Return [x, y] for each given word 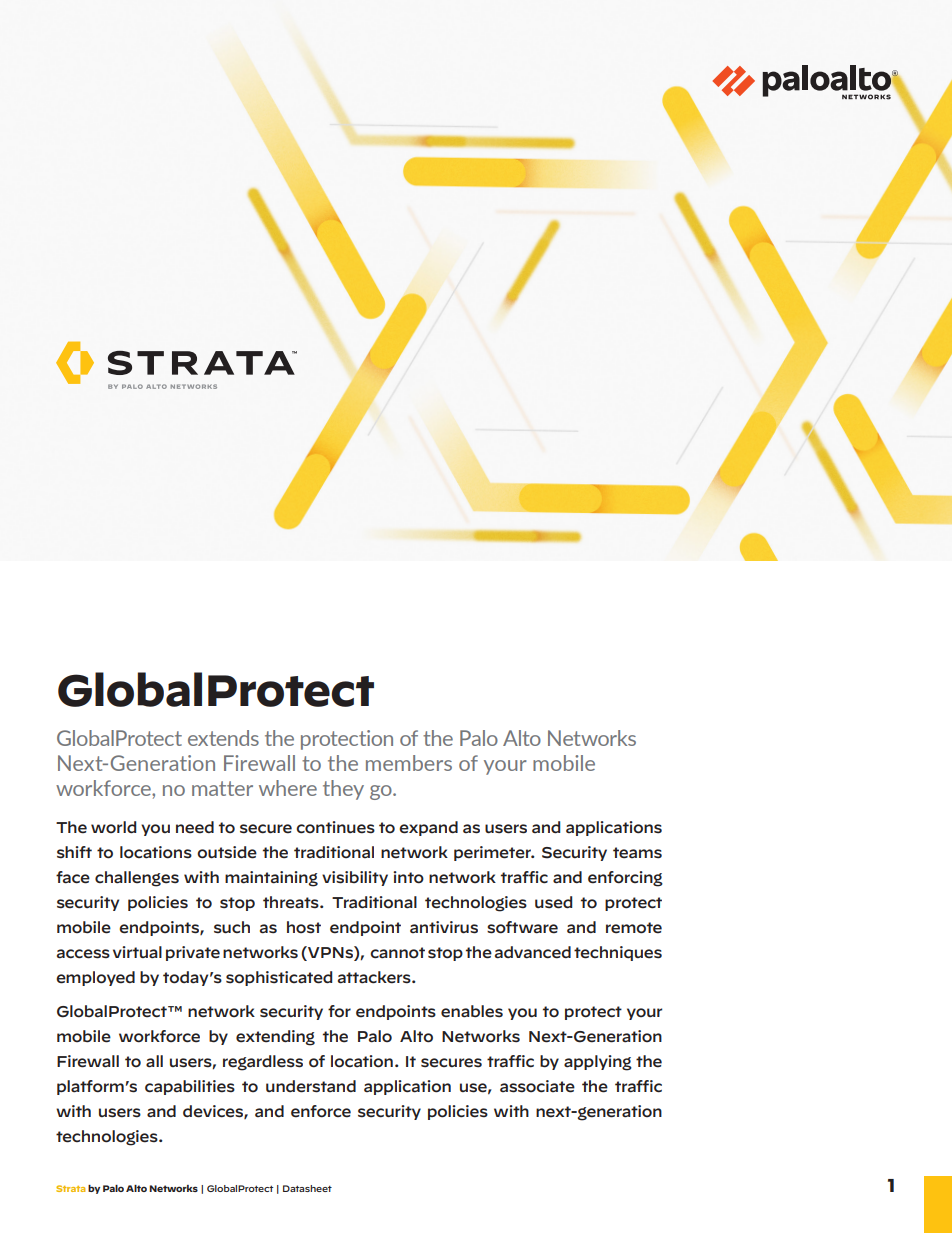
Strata [70, 1188]
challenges [137, 879]
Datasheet [307, 1188]
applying [598, 1063]
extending [275, 1038]
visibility [355, 878]
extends [223, 738]
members [409, 763]
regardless [263, 1063]
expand [428, 828]
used [553, 902]
